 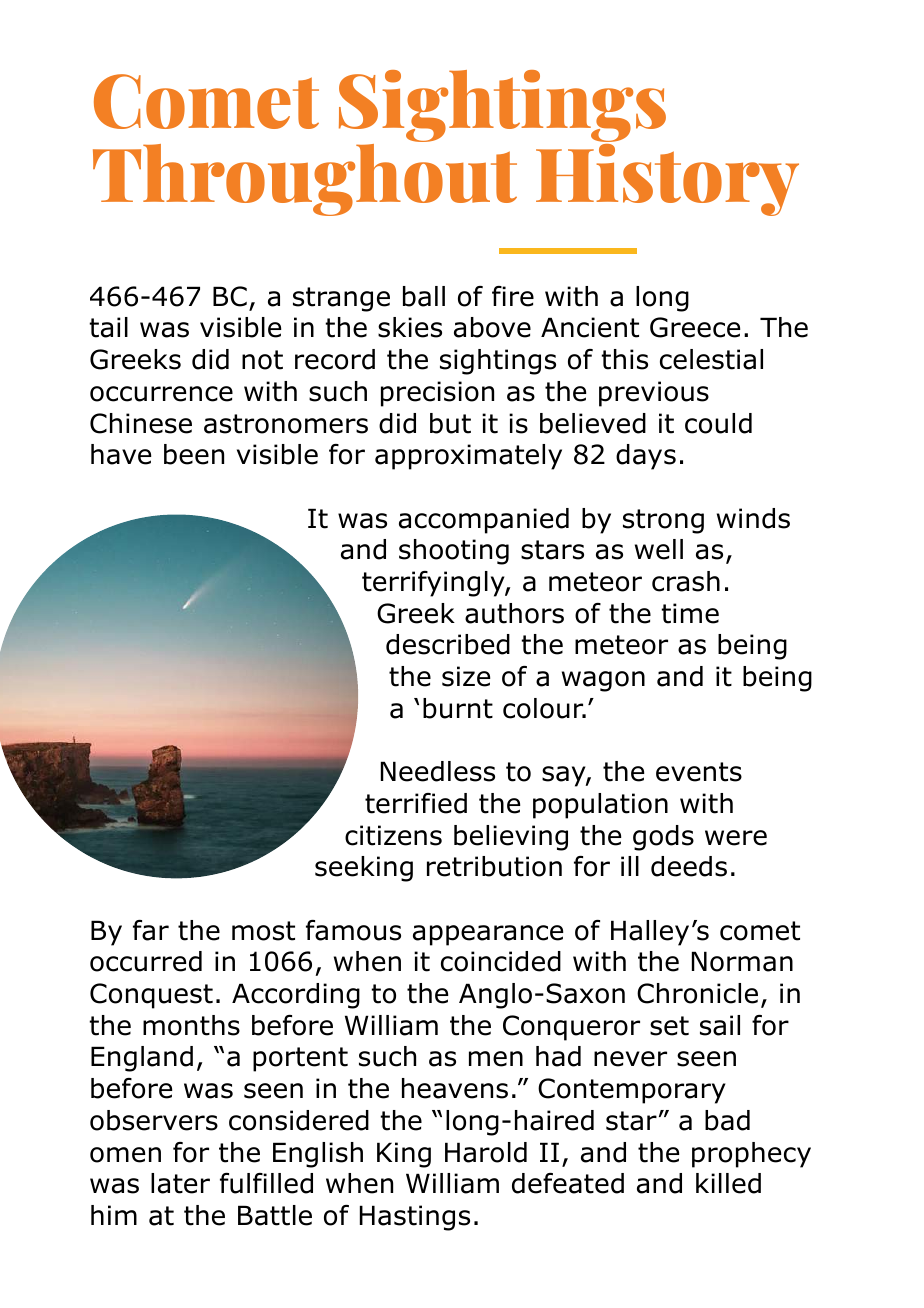 I want to click on History, so click(x=667, y=180).
